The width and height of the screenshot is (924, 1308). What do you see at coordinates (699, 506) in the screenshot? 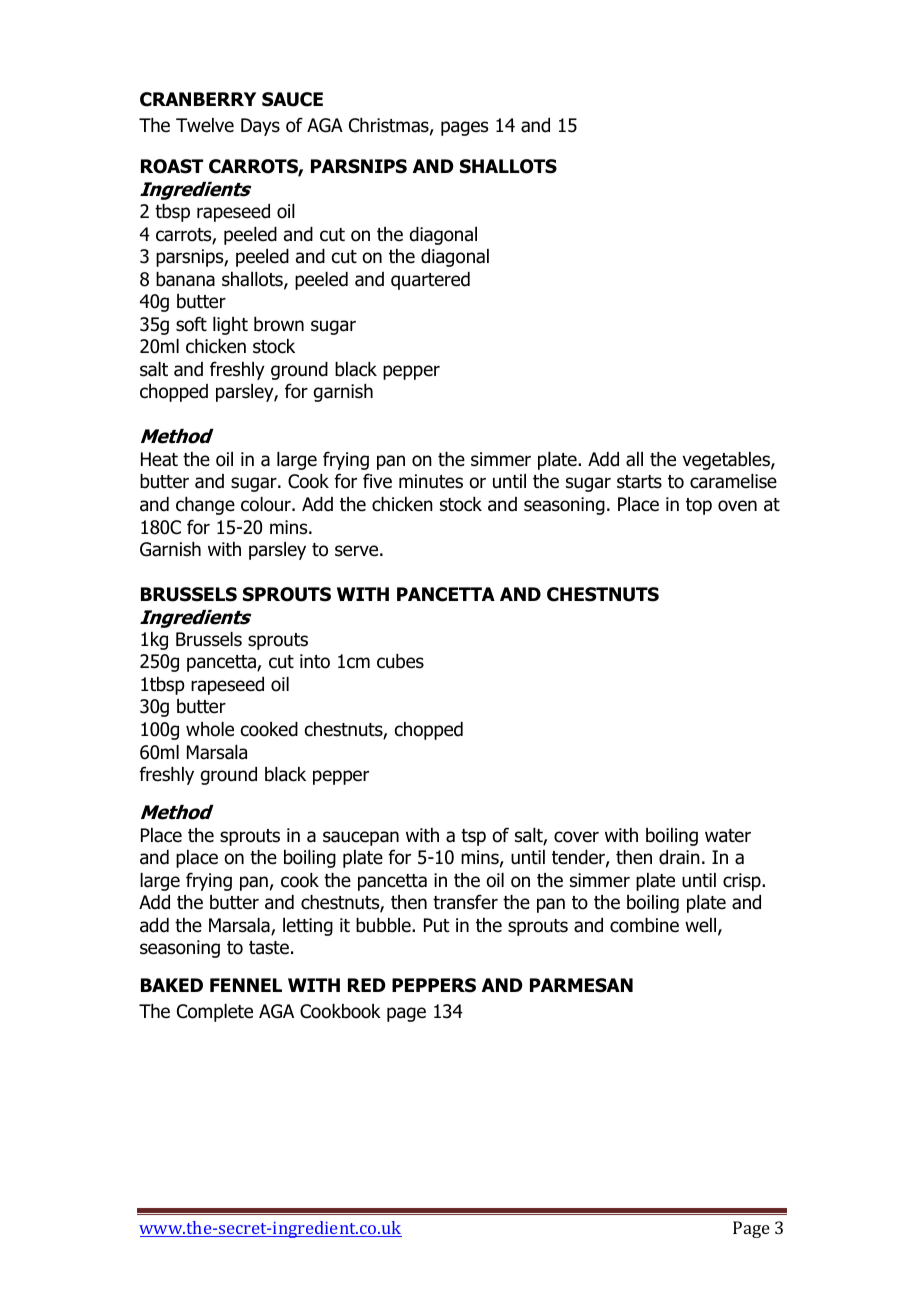
I see `top` at bounding box center [699, 506].
